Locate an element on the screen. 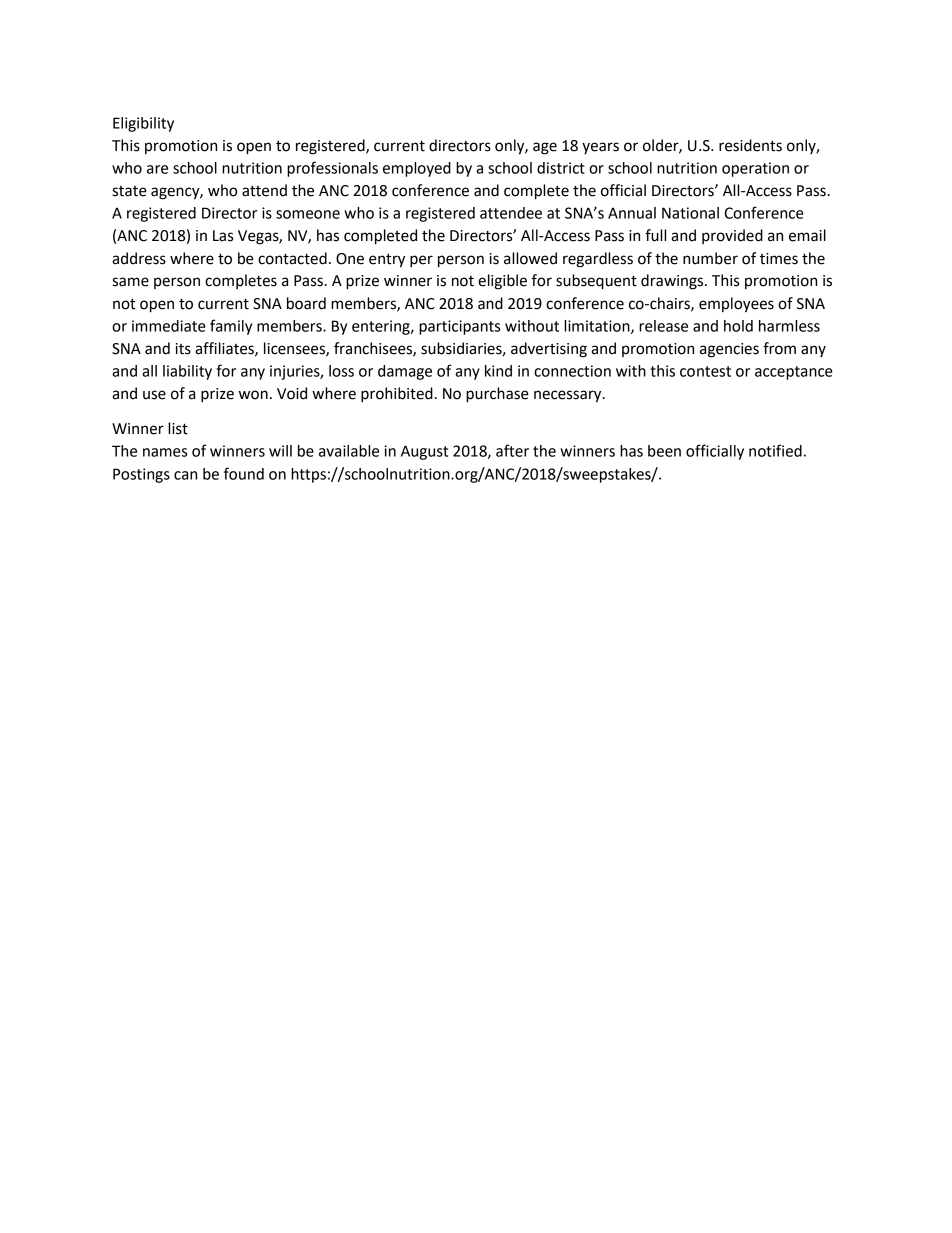  allowed is located at coordinates (530, 258).
